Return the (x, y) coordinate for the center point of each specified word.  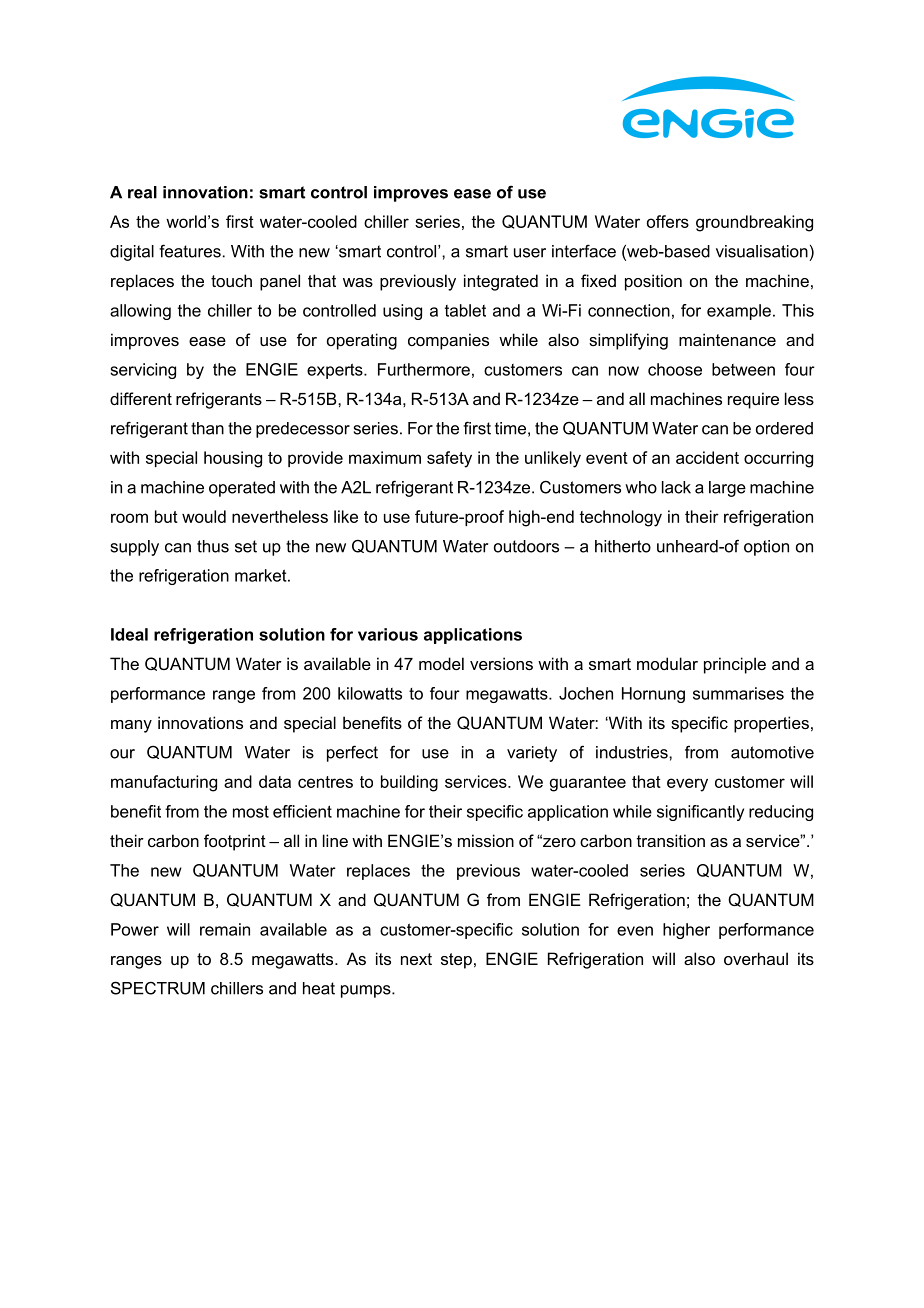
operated (242, 489)
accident (707, 457)
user (530, 253)
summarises (738, 693)
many (131, 726)
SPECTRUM (158, 988)
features (190, 251)
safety (449, 459)
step (456, 961)
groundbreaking (754, 223)
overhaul (756, 958)
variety (532, 754)
